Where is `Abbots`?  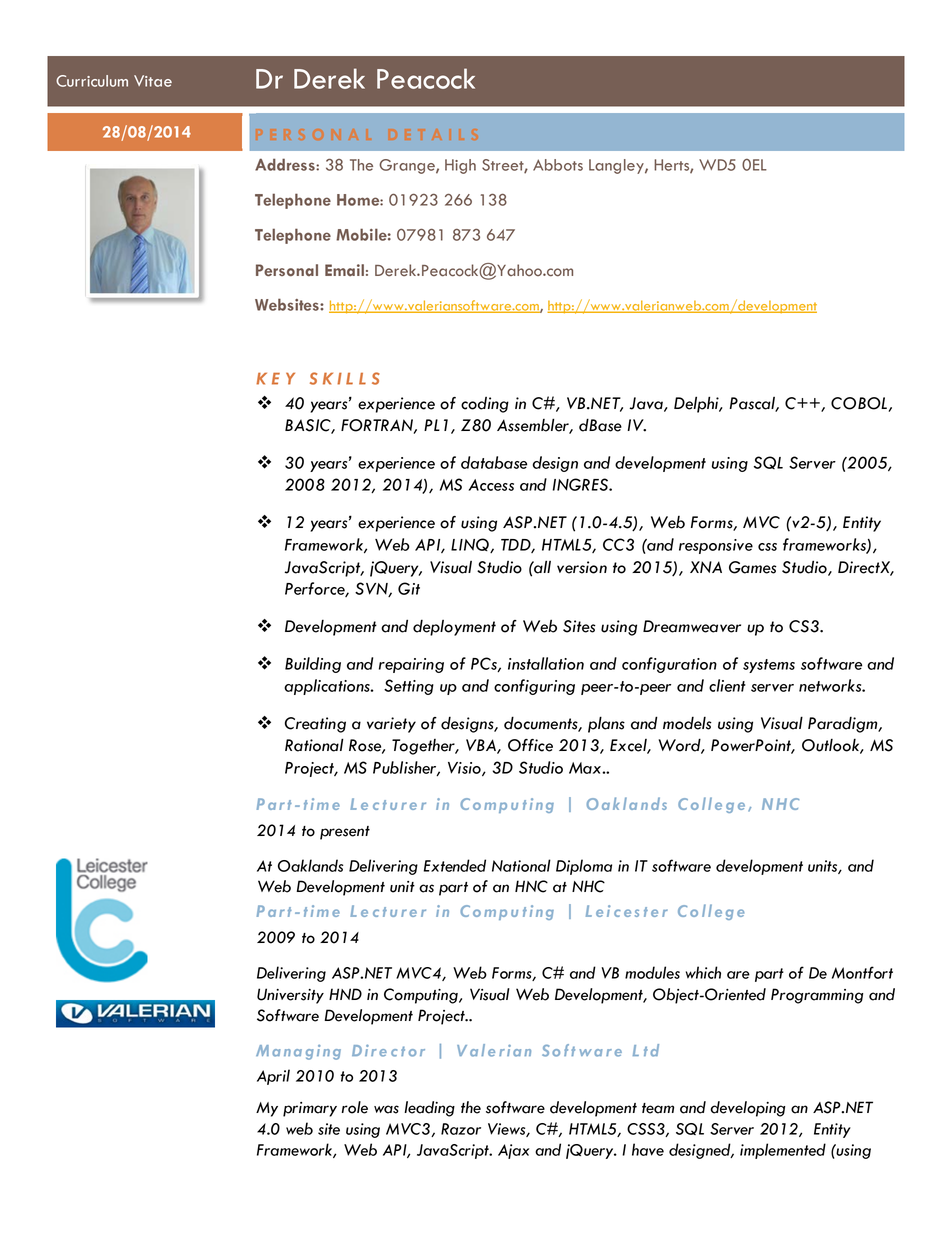 Abbots is located at coordinates (558, 165).
